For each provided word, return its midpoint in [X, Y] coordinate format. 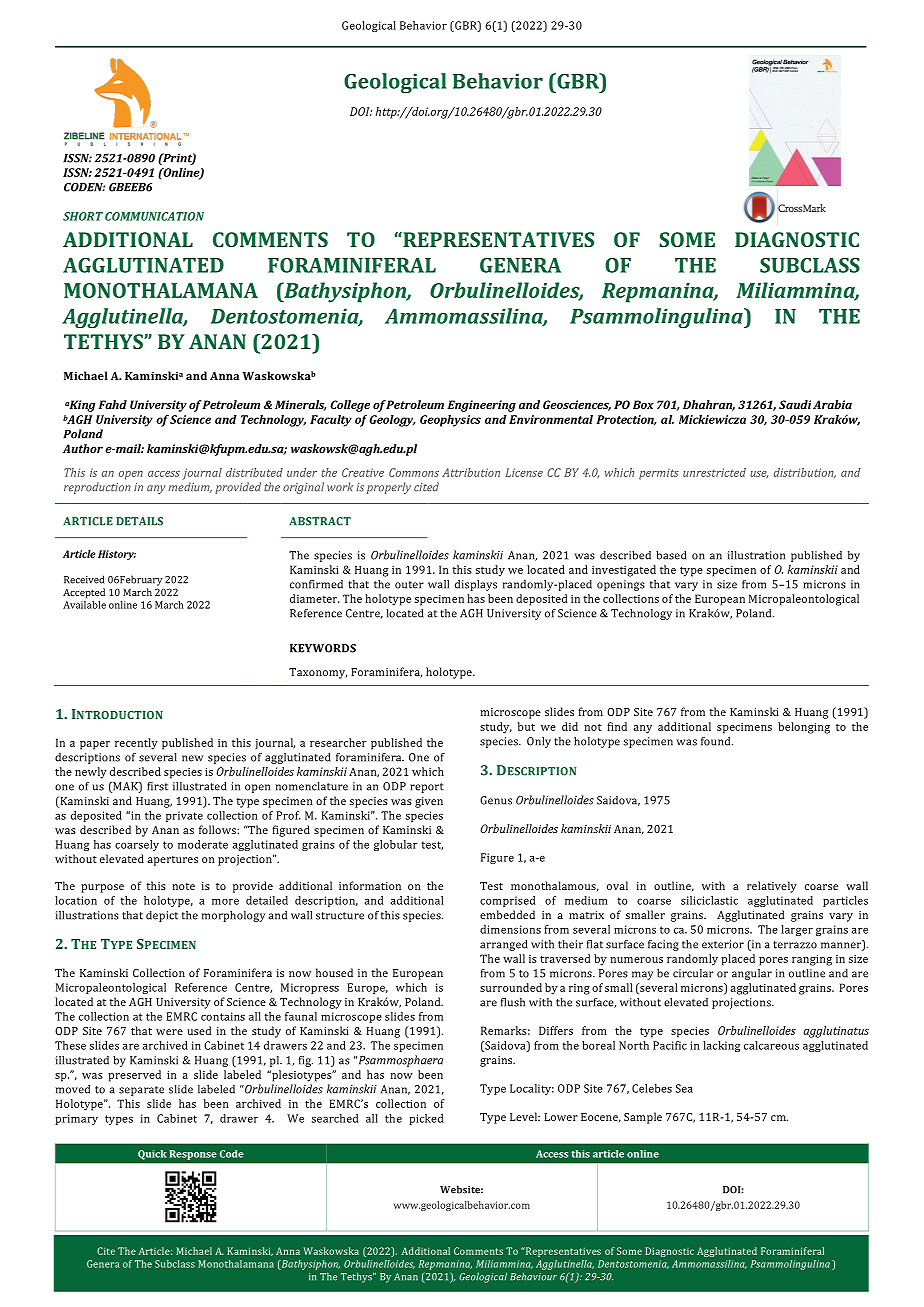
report [427, 788]
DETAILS [139, 521]
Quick [152, 1155]
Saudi [795, 404]
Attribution [471, 472]
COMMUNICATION [154, 216]
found [717, 741]
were [169, 1032]
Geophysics [450, 421]
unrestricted [714, 472]
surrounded [511, 987]
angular [752, 974]
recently [136, 744]
